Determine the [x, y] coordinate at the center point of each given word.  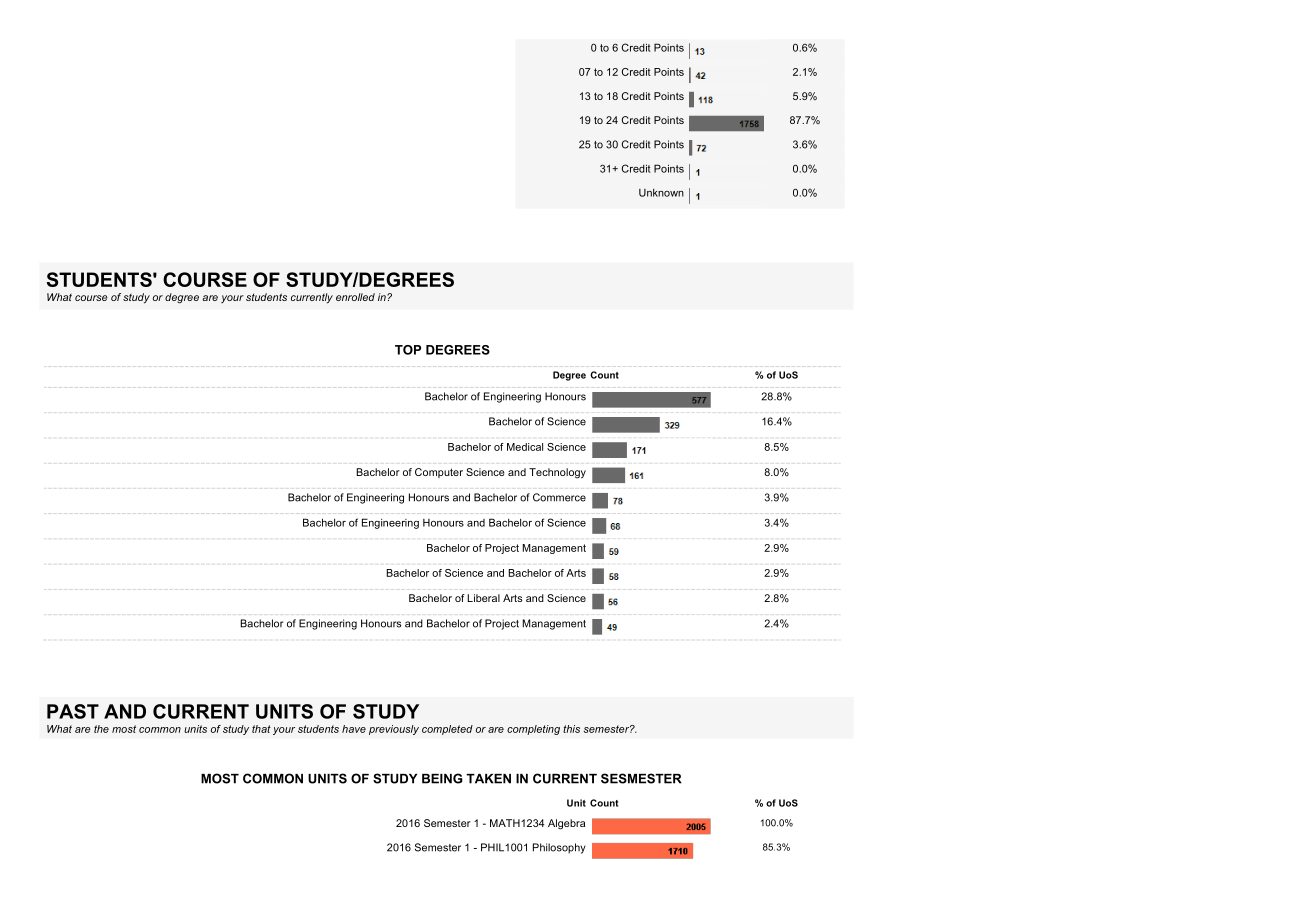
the [101, 729]
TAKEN [488, 779]
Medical [525, 447]
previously [394, 730]
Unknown [661, 193]
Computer [439, 473]
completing [533, 730]
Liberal [483, 598]
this [571, 729]
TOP [408, 350]
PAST [73, 711]
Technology [557, 473]
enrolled [355, 297]
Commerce [559, 497]
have [354, 729]
